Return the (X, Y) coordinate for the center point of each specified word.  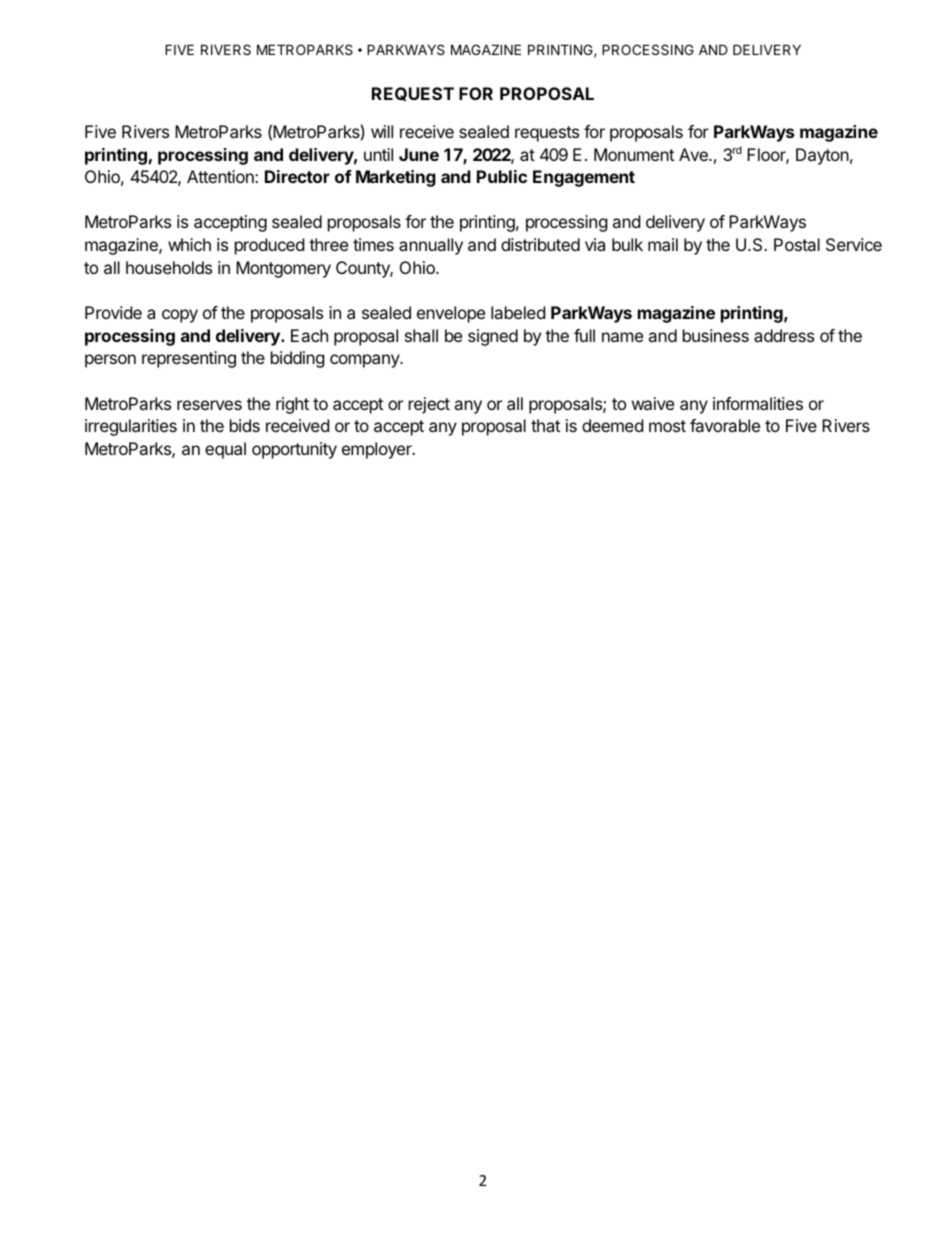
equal (225, 450)
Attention (221, 176)
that (545, 425)
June (419, 154)
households (169, 267)
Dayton (822, 156)
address (784, 335)
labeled (518, 312)
